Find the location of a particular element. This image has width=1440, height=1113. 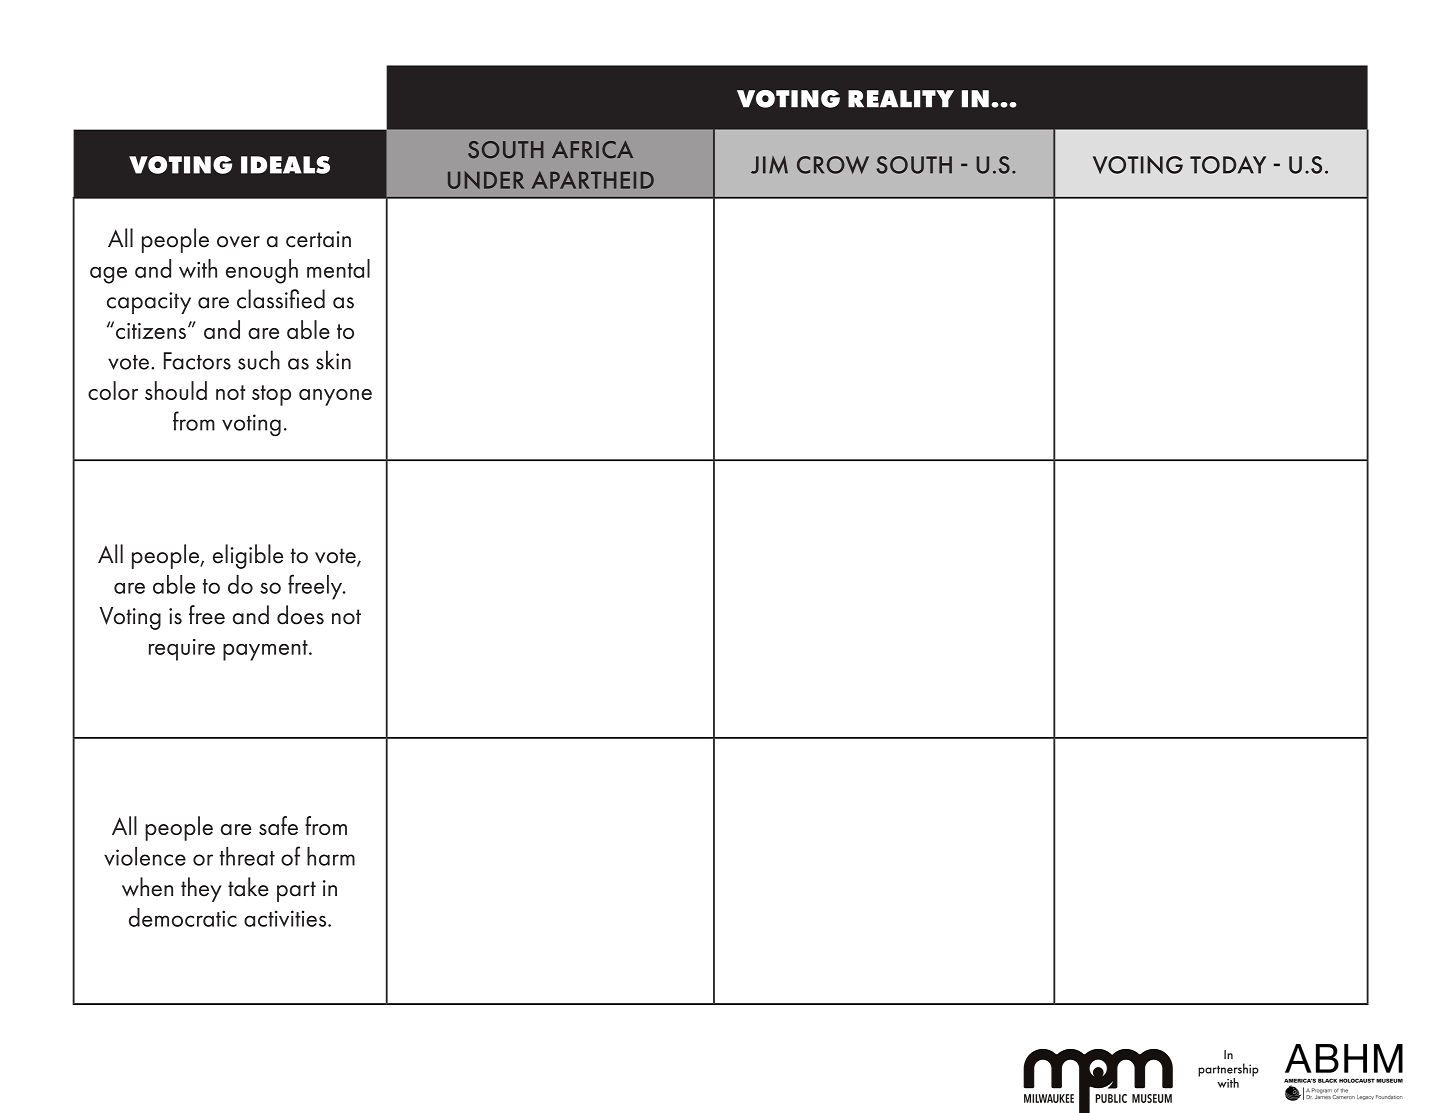

does is located at coordinates (300, 615).
